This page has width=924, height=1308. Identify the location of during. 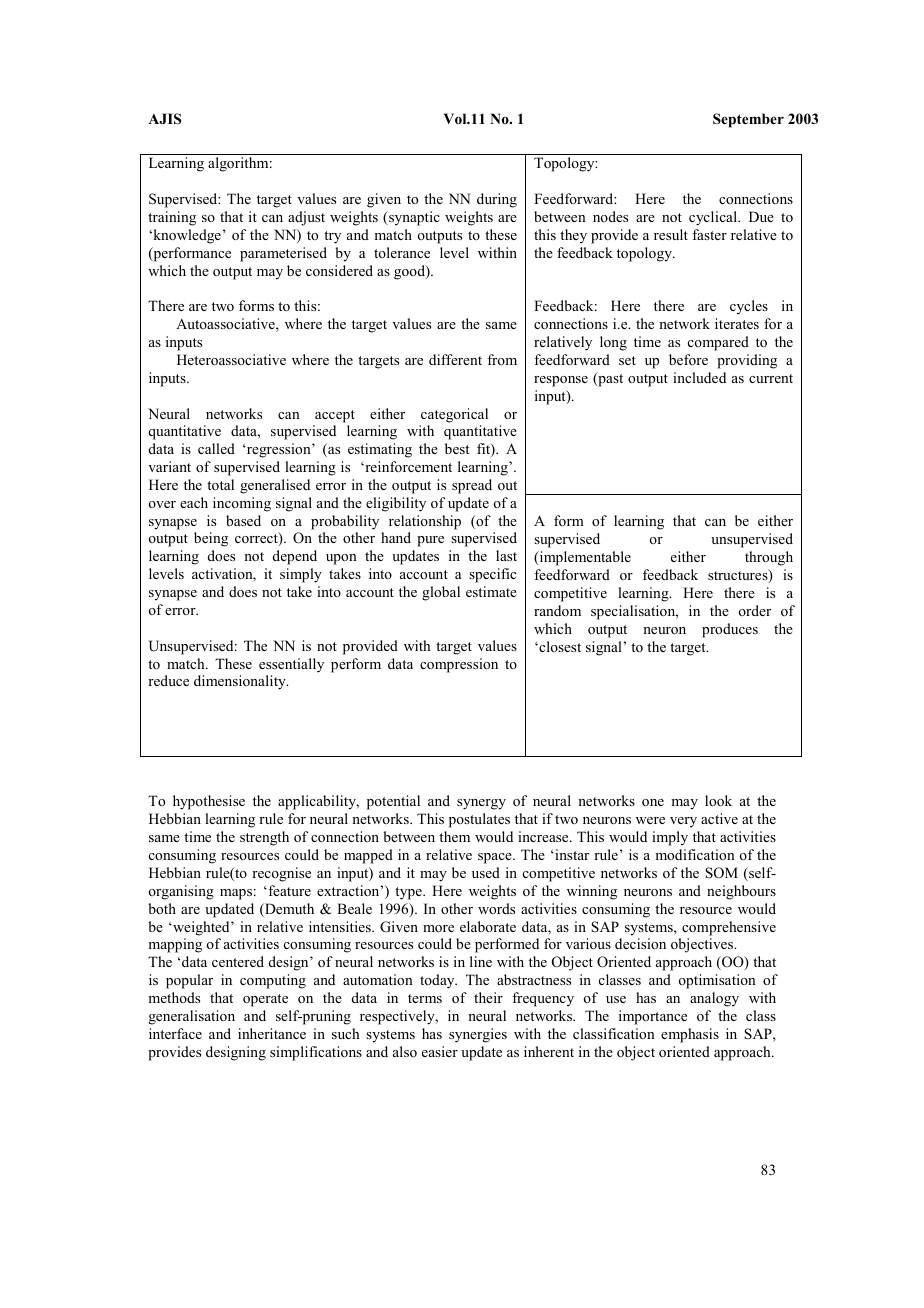
(497, 200).
